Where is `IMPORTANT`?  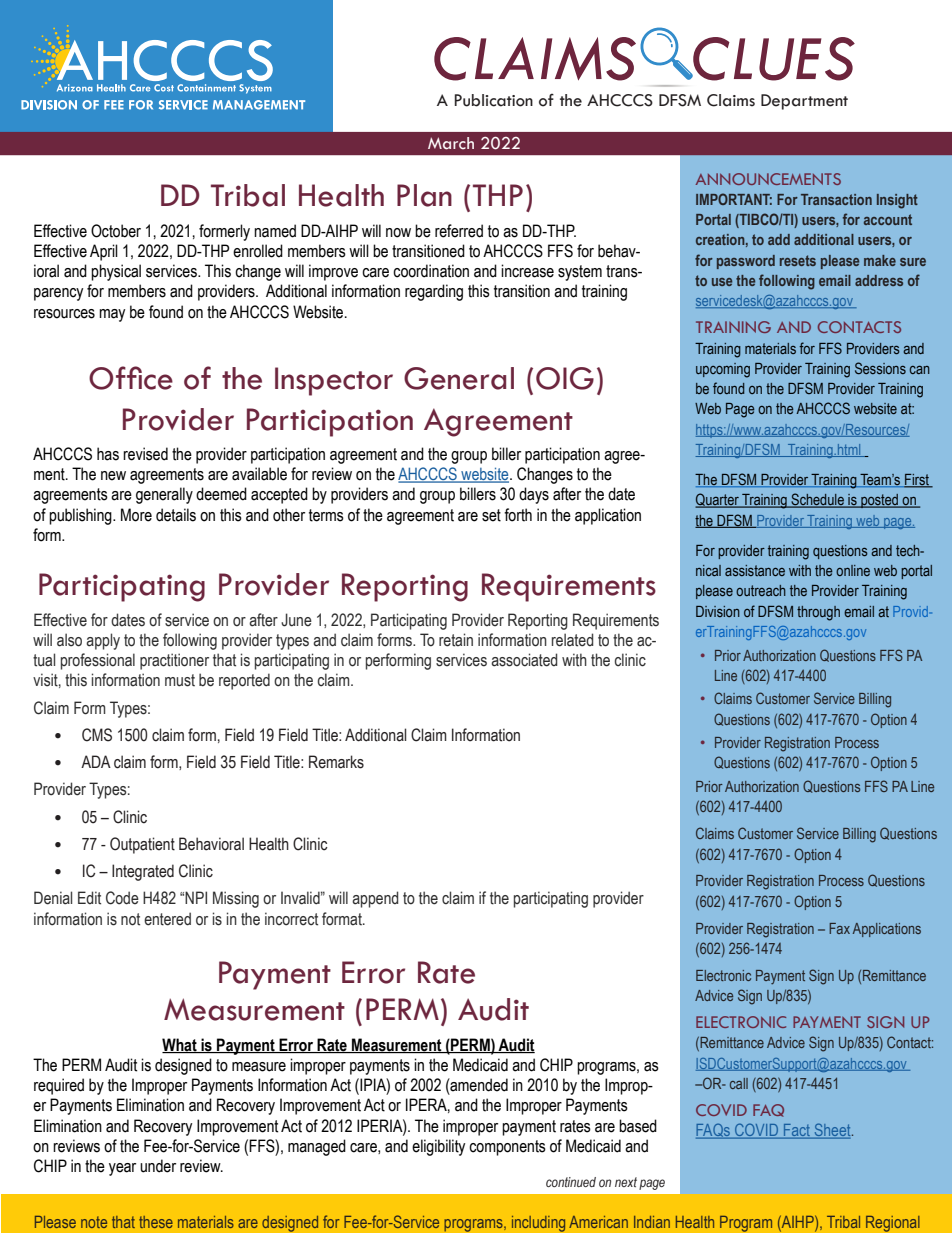 IMPORTANT is located at coordinates (734, 199).
